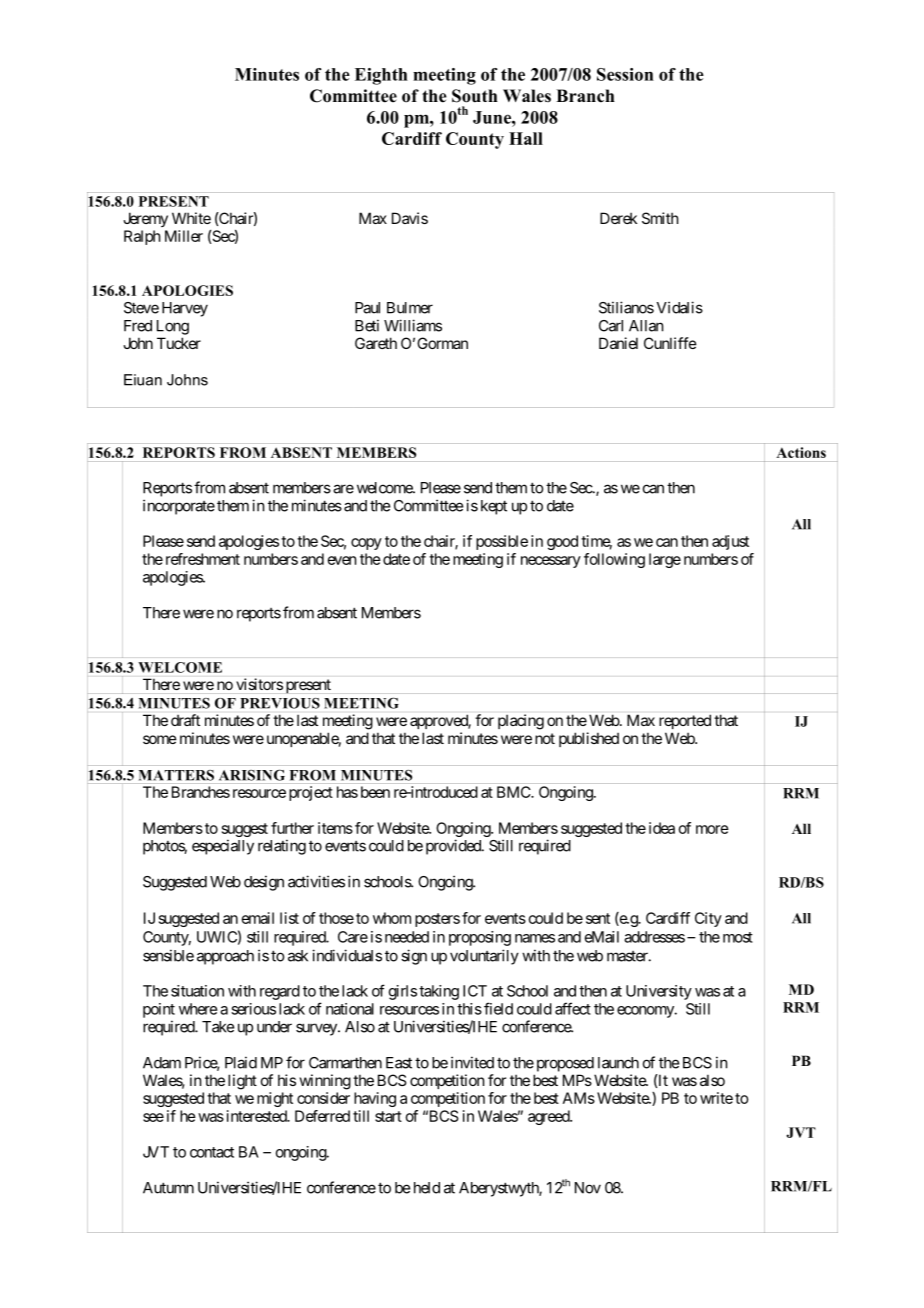 This page has width=924, height=1308. I want to click on South, so click(475, 96).
